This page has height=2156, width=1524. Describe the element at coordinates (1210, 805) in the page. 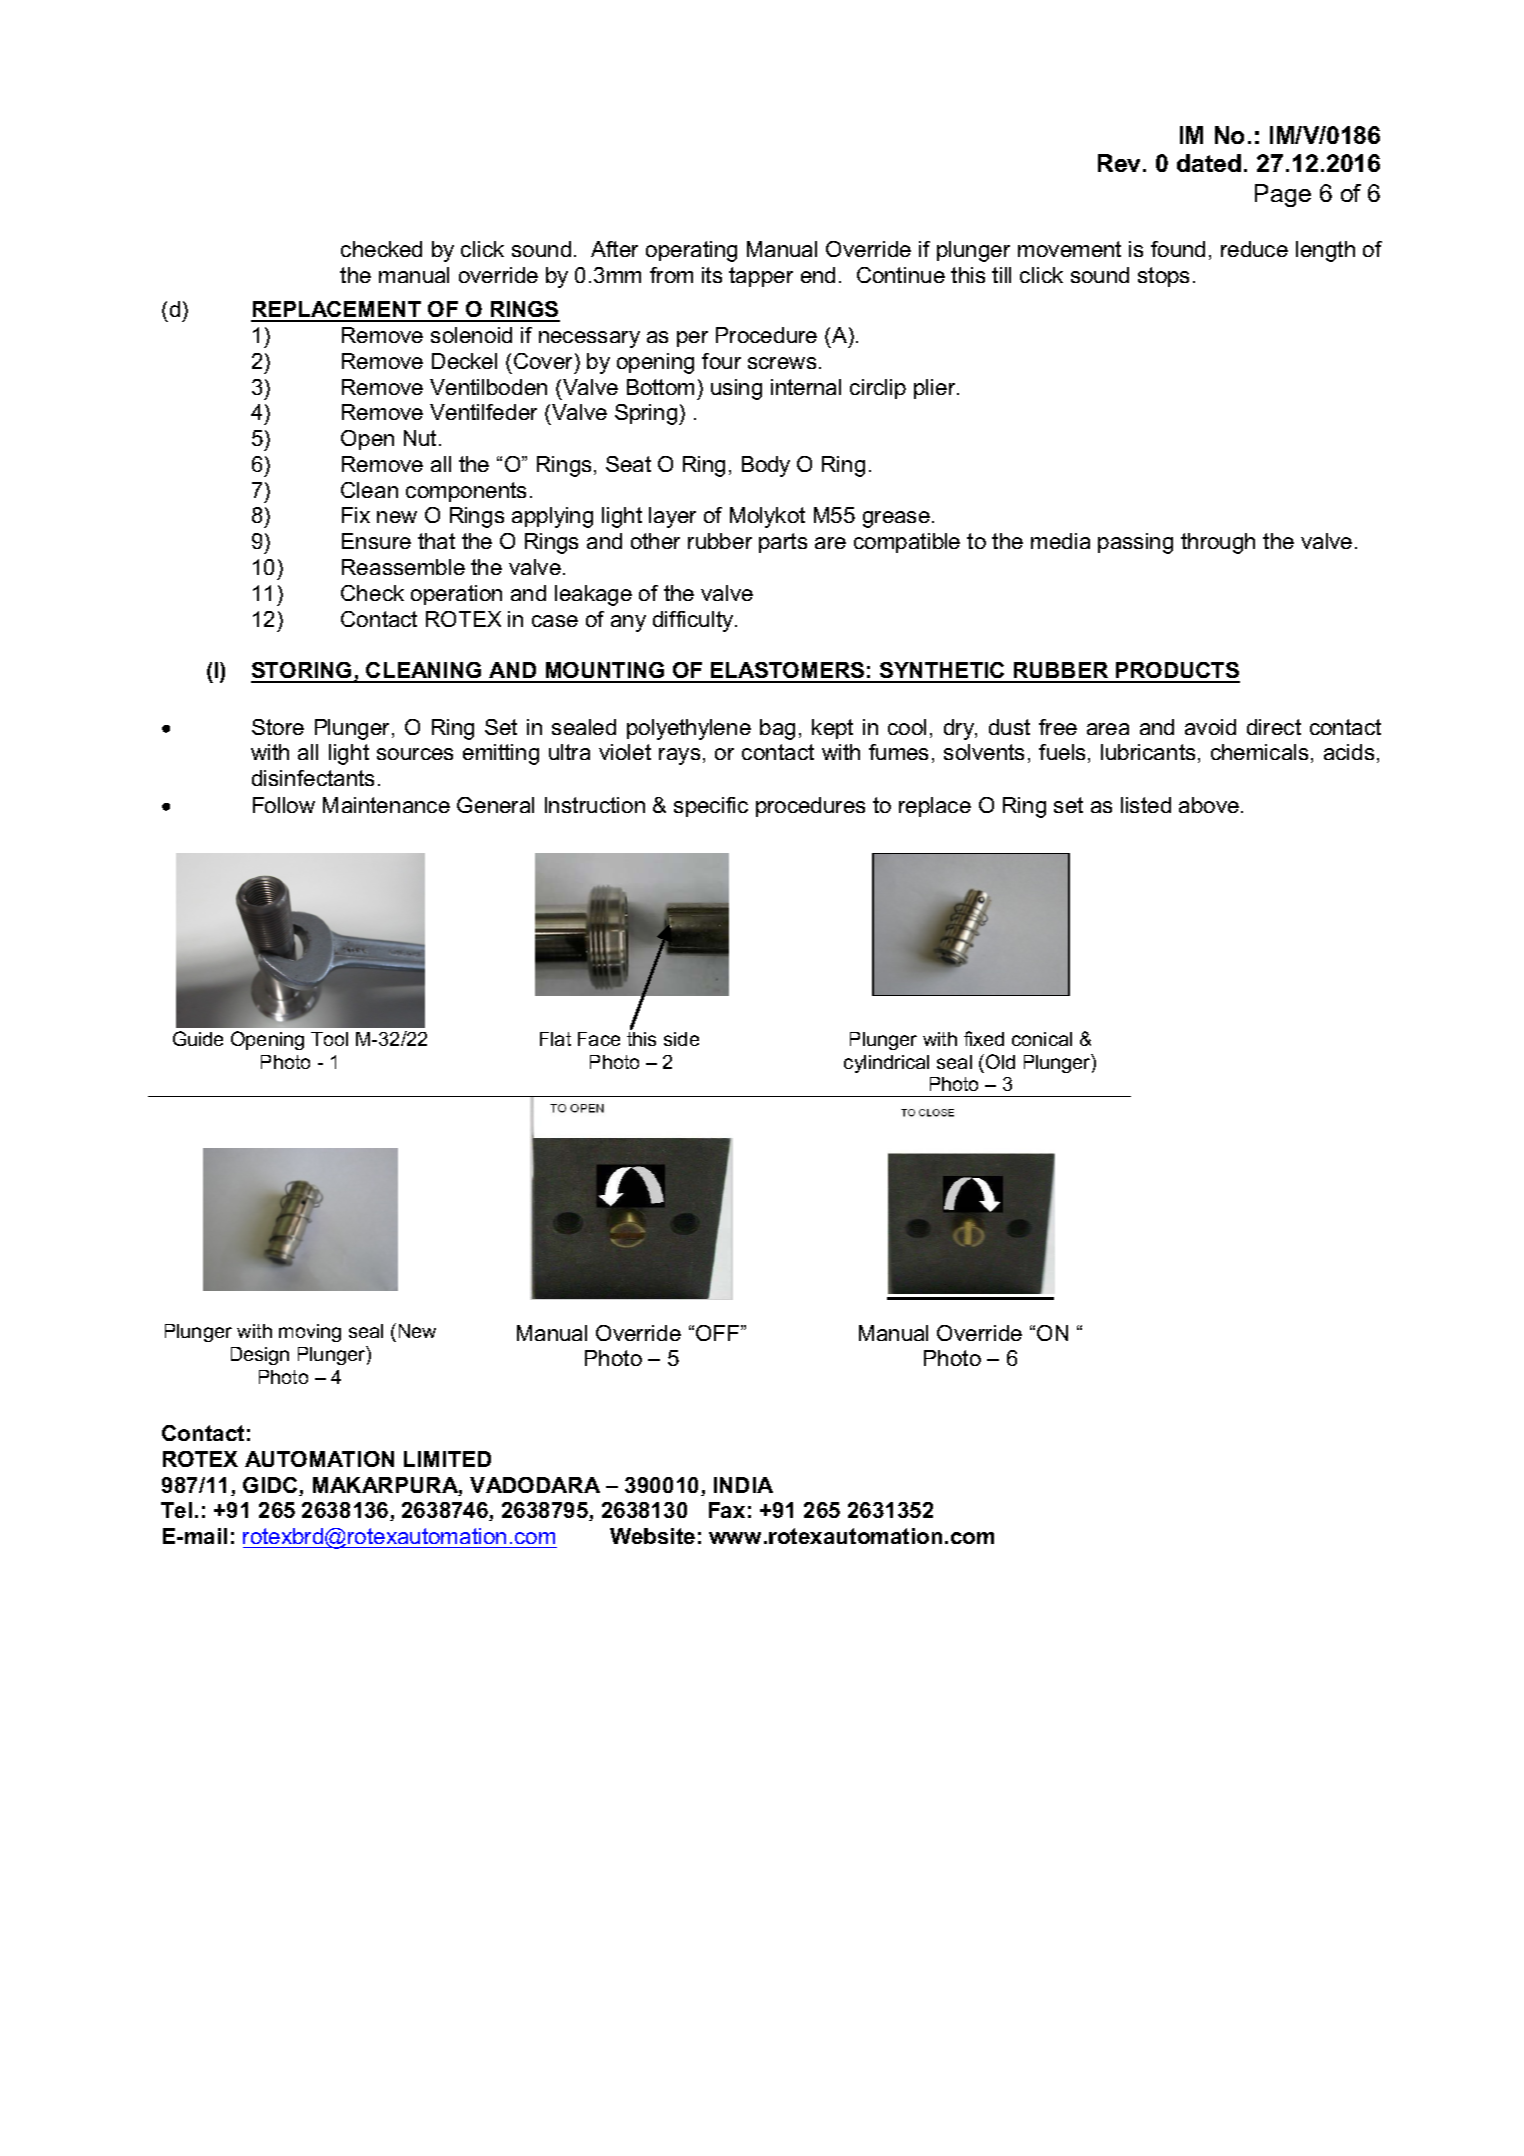

I see `above` at that location.
